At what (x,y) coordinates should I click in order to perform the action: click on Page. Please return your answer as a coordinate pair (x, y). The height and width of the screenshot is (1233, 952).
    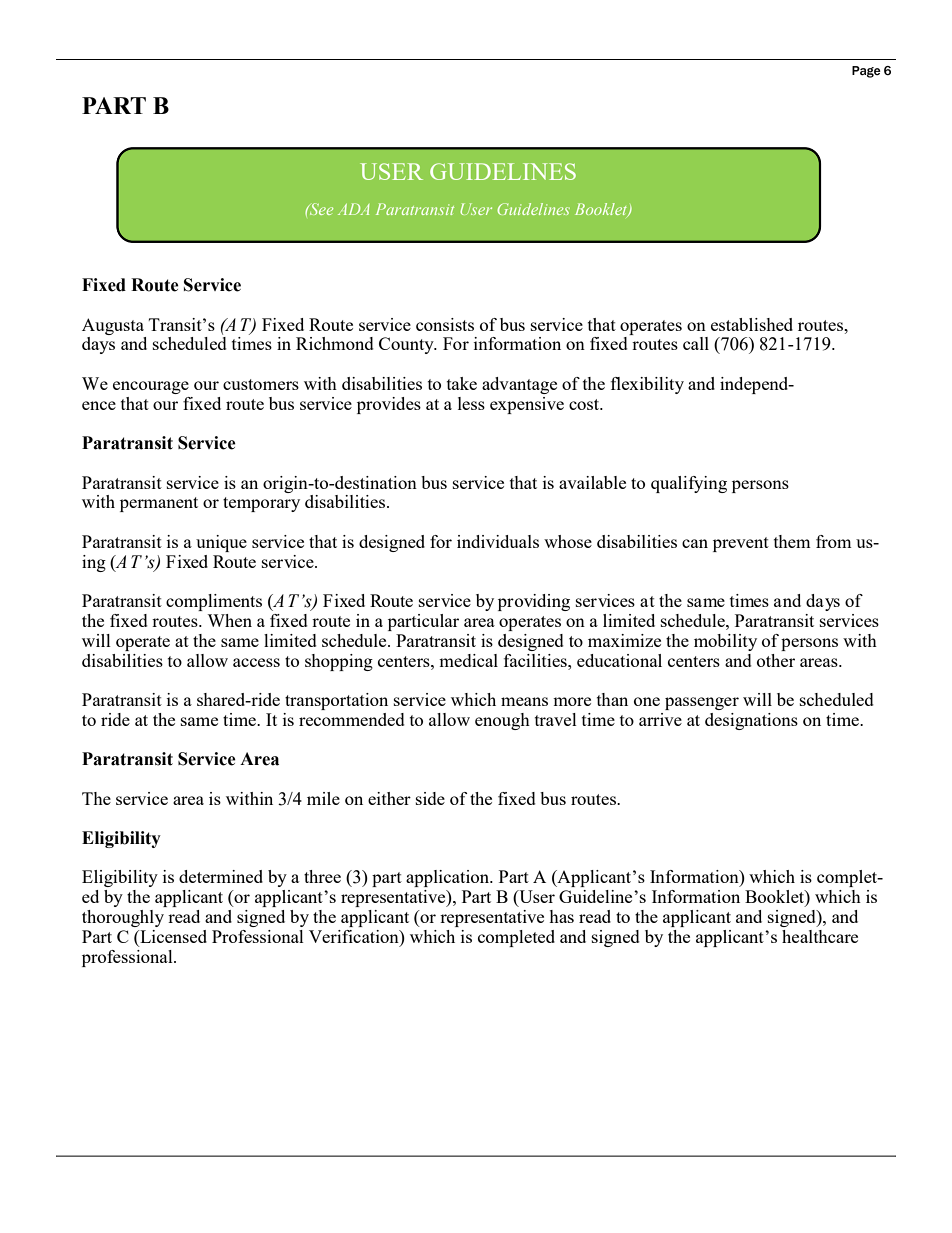
    Looking at the image, I should click on (866, 72).
